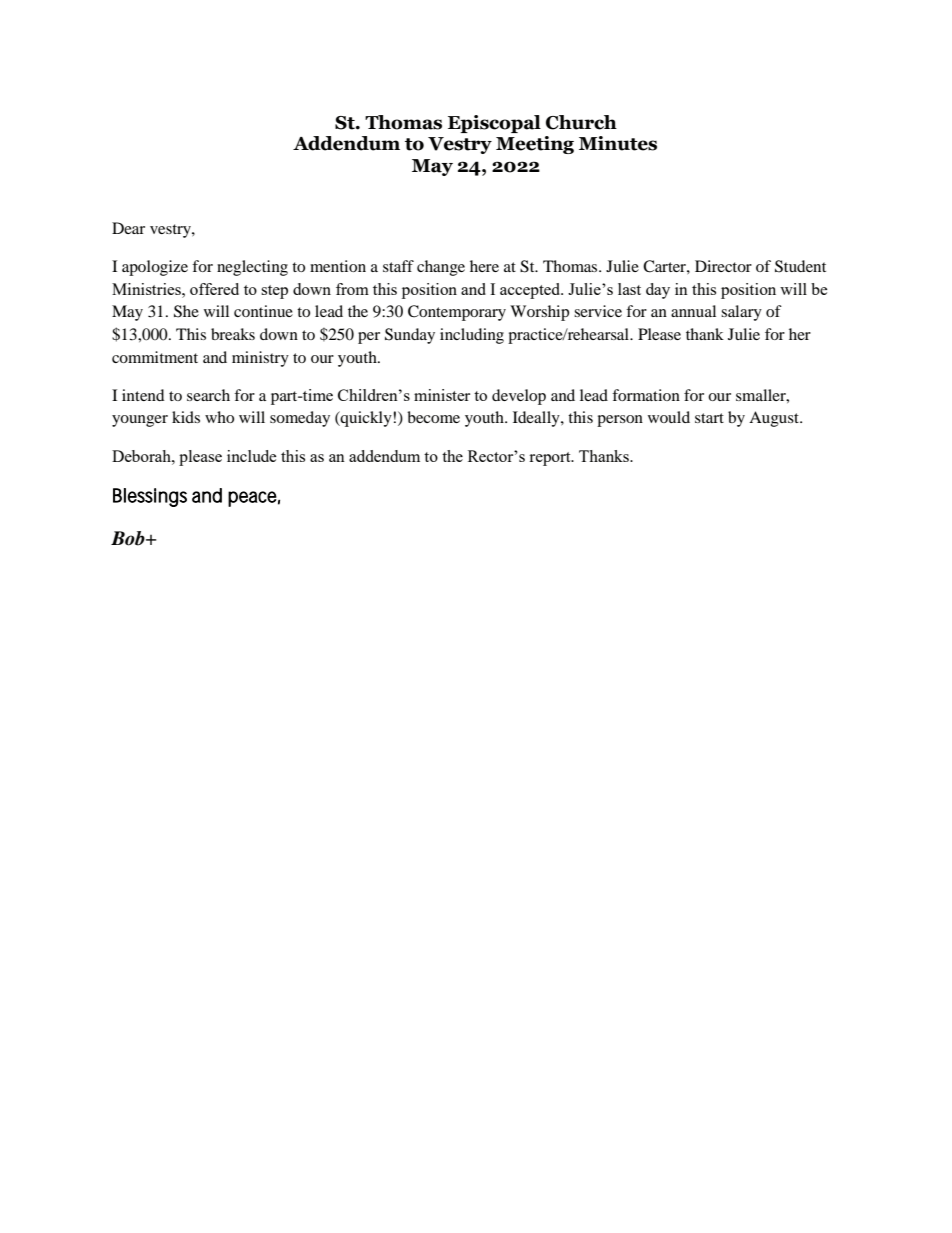 The height and width of the image is (1233, 952). I want to click on Minutes, so click(618, 143).
